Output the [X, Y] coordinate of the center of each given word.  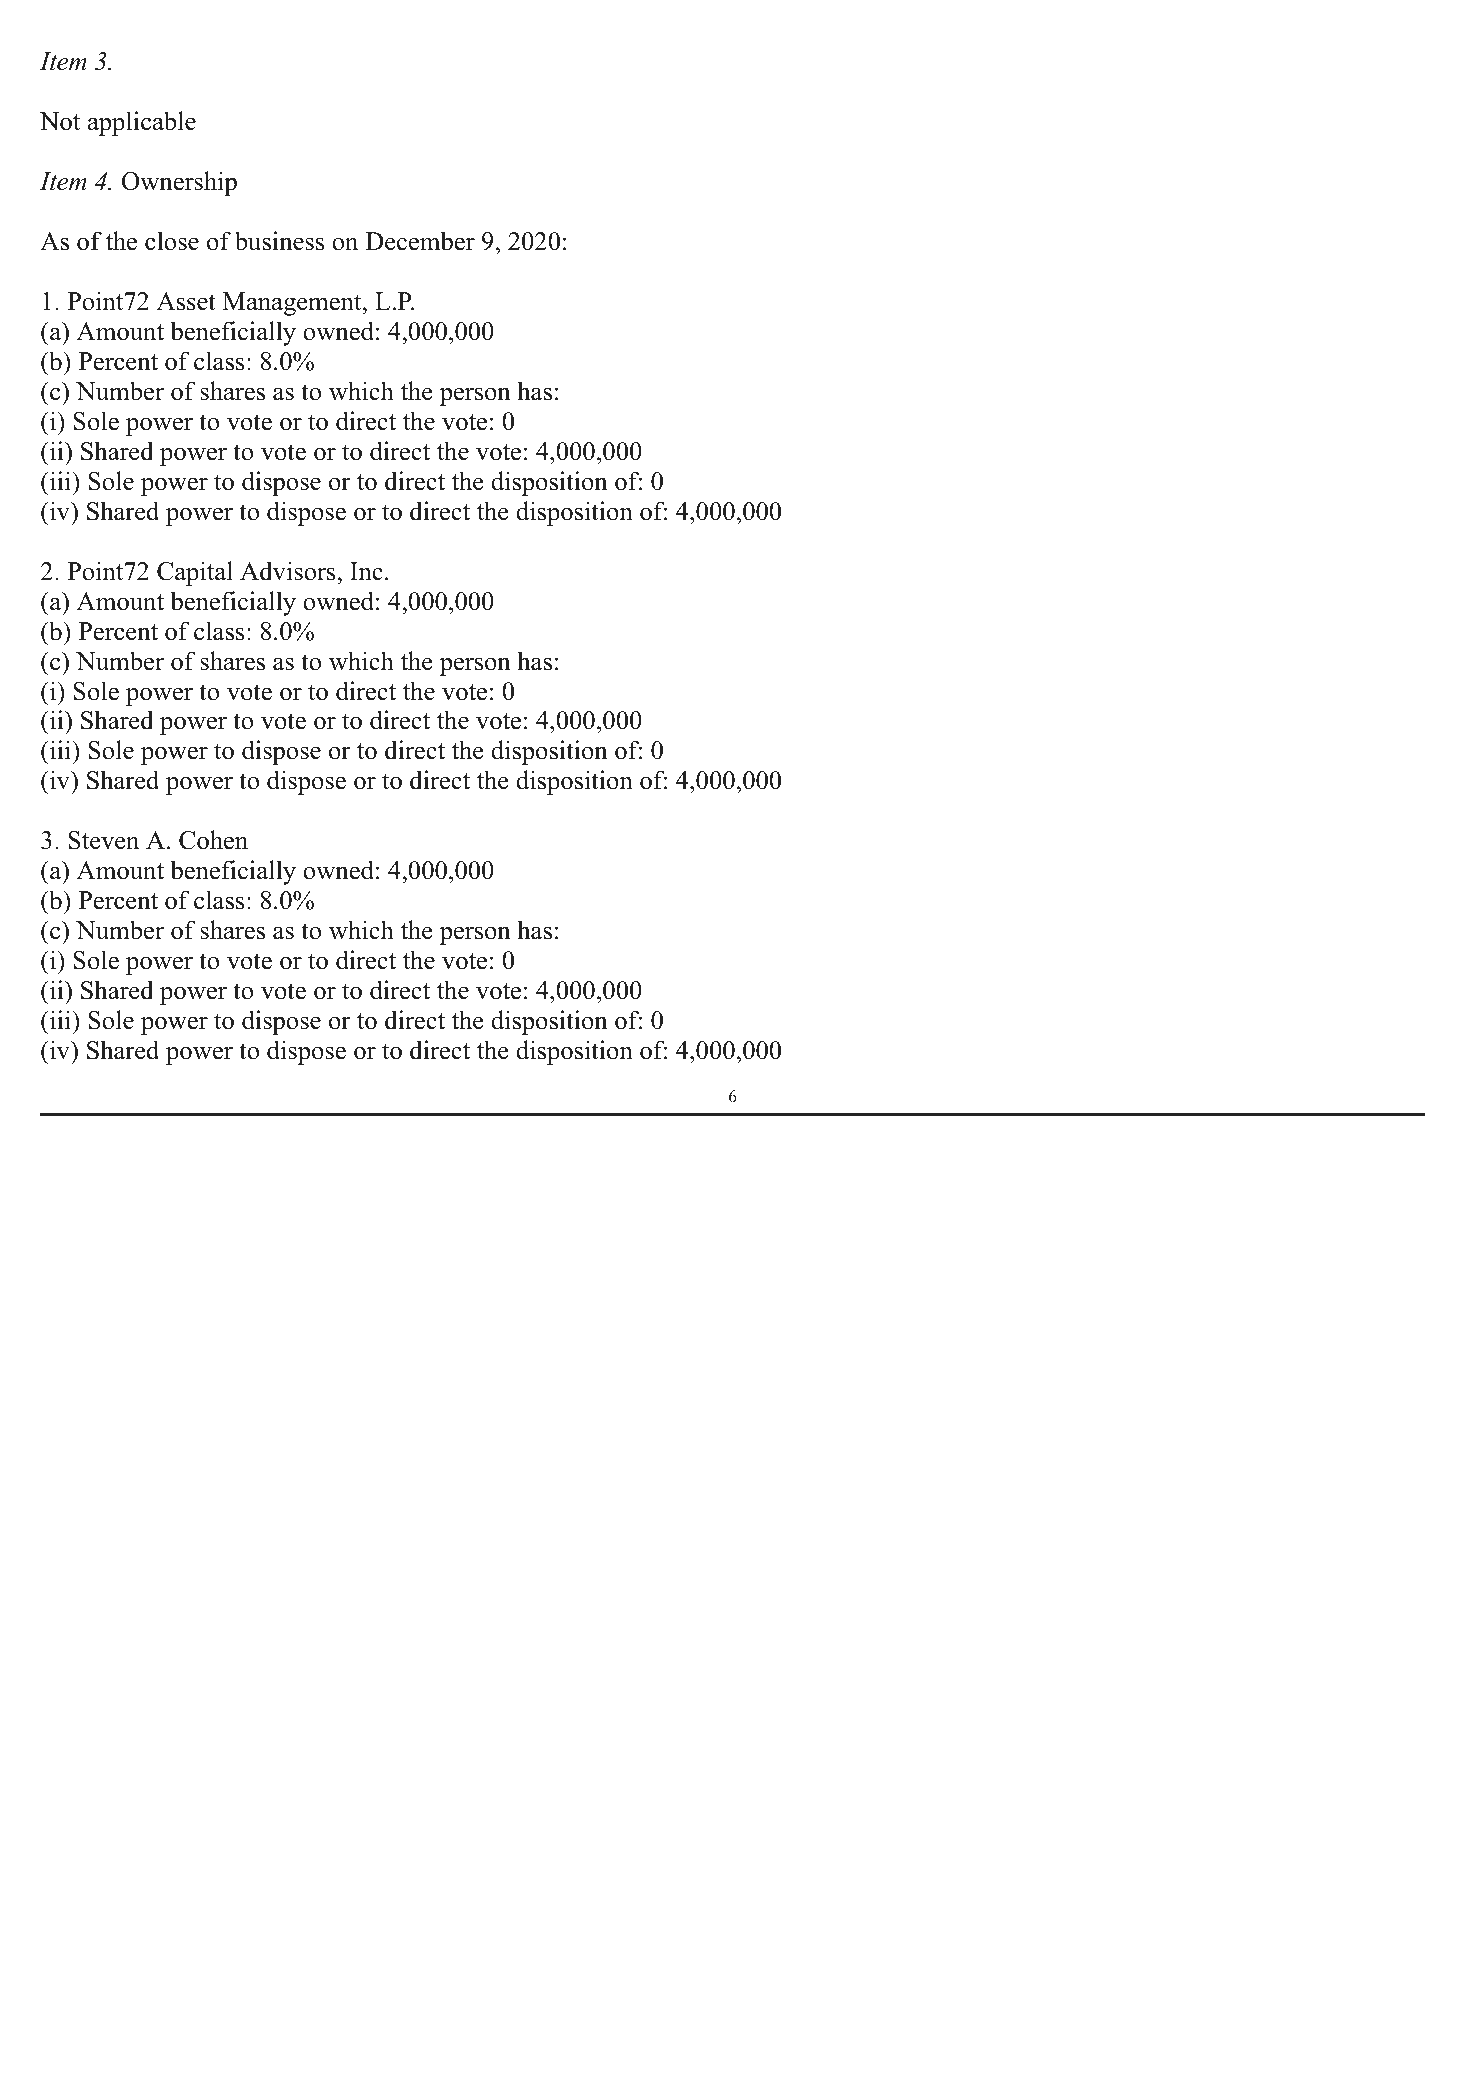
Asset [186, 301]
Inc [366, 571]
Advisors [289, 571]
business [279, 241]
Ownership [179, 183]
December [420, 241]
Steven [103, 840]
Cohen [213, 840]
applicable [142, 123]
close [172, 241]
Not [60, 121]
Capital [195, 573]
